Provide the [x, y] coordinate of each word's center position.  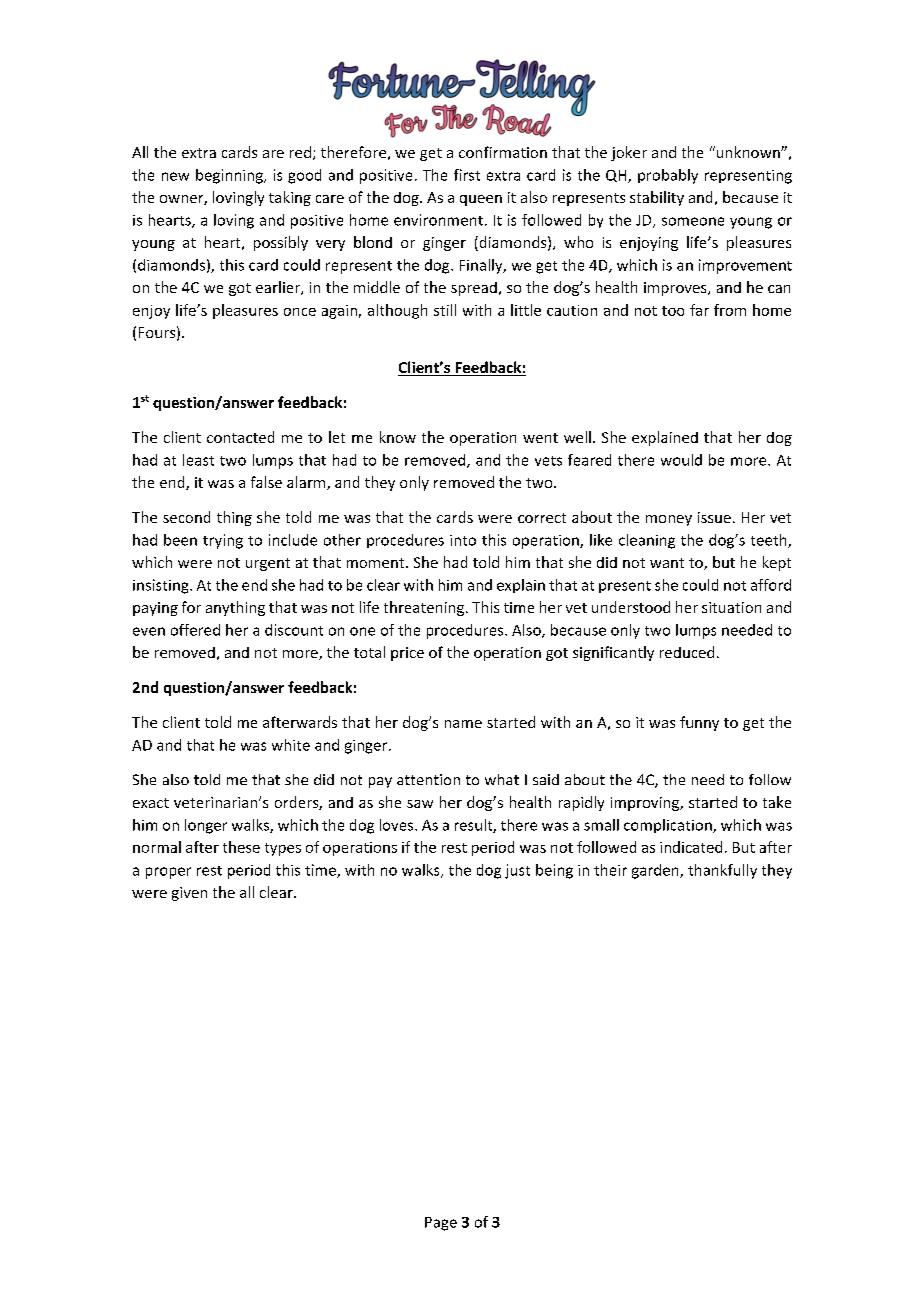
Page [441, 1224]
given [189, 894]
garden [656, 871]
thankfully [722, 871]
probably [668, 176]
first [467, 175]
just [517, 871]
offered [195, 630]
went [540, 438]
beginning [230, 176]
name [463, 724]
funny [699, 723]
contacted [240, 437]
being [554, 871]
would [681, 460]
